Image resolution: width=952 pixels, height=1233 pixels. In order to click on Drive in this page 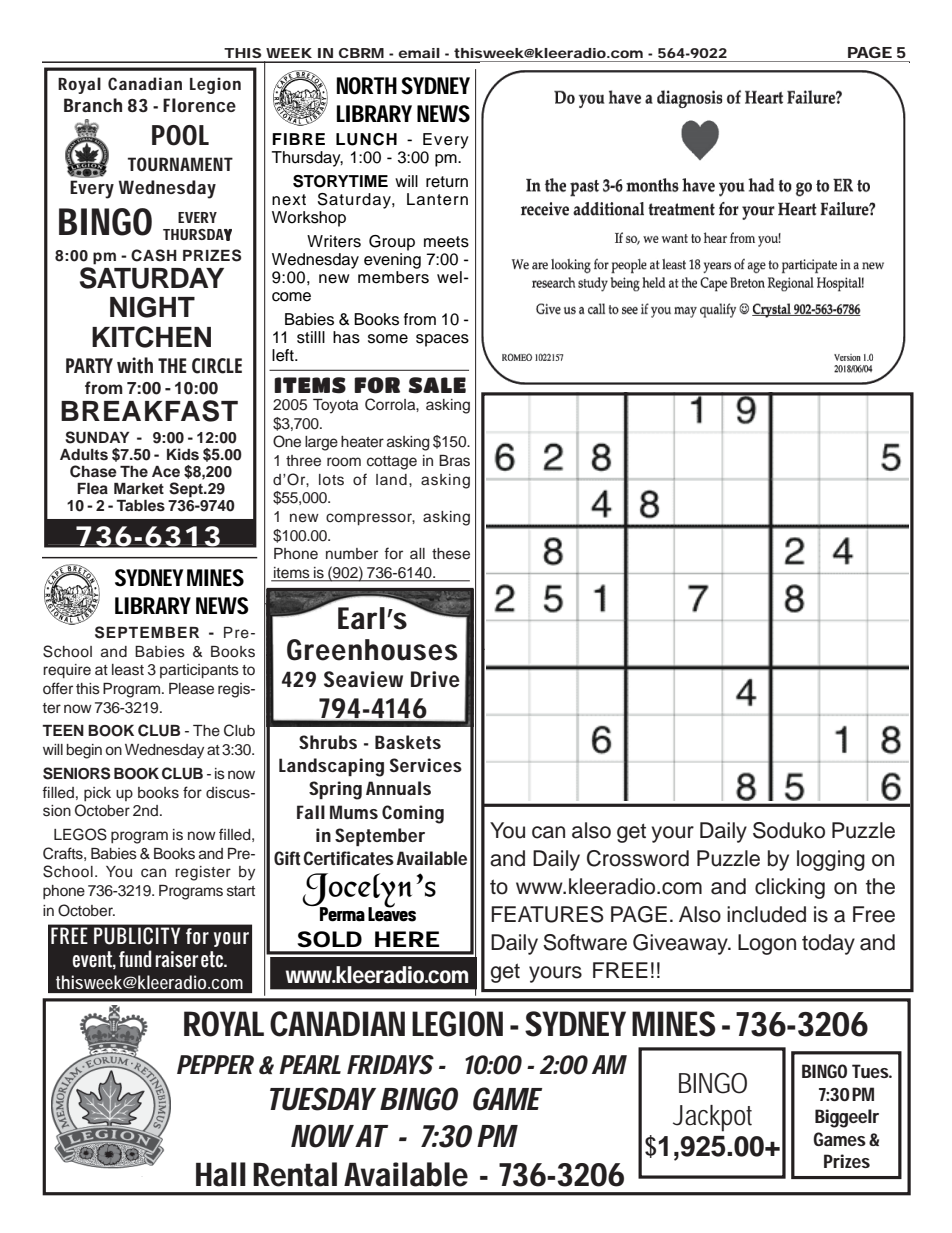, I will do `click(435, 679)`.
